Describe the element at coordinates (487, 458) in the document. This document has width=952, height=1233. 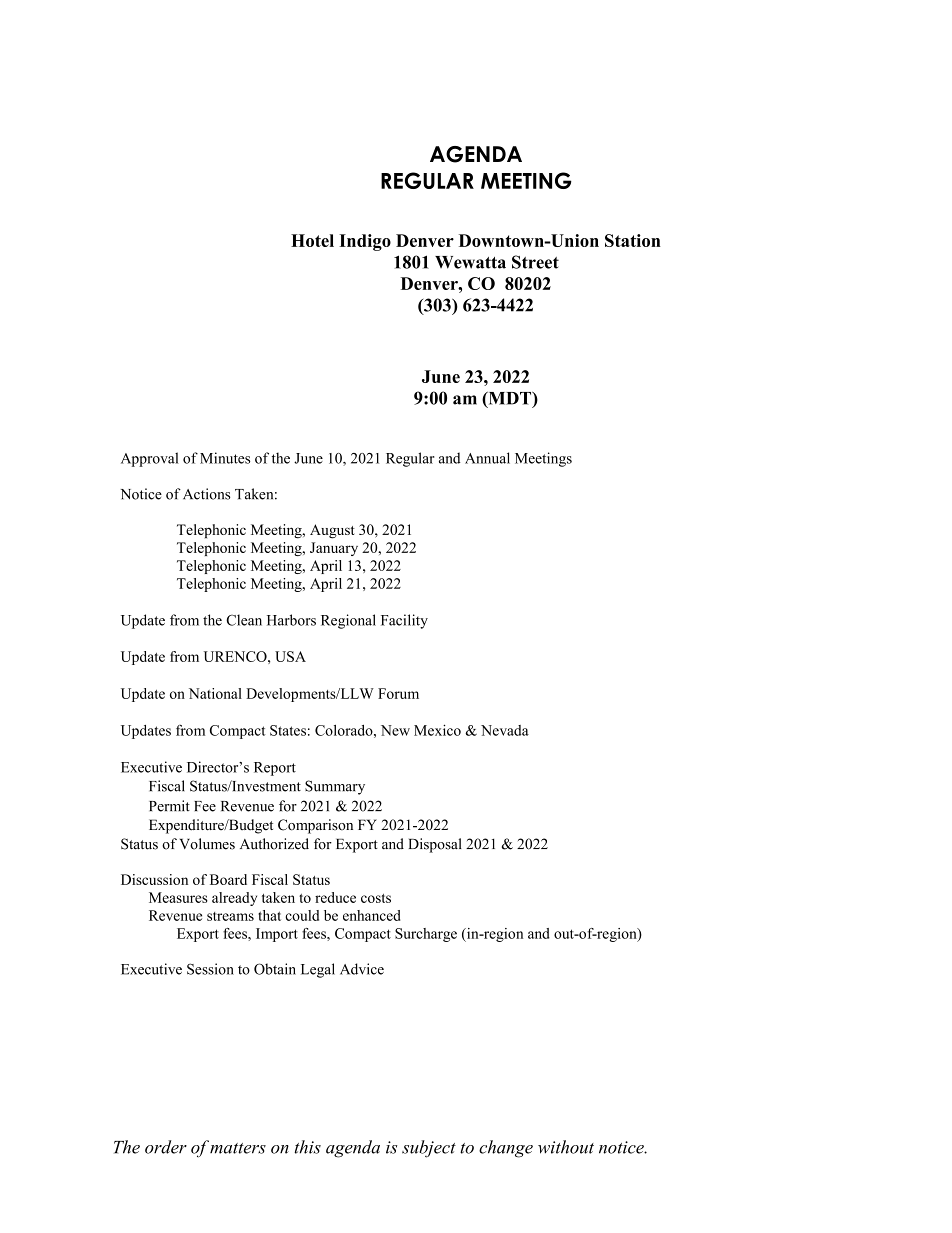
I see `Annual` at that location.
